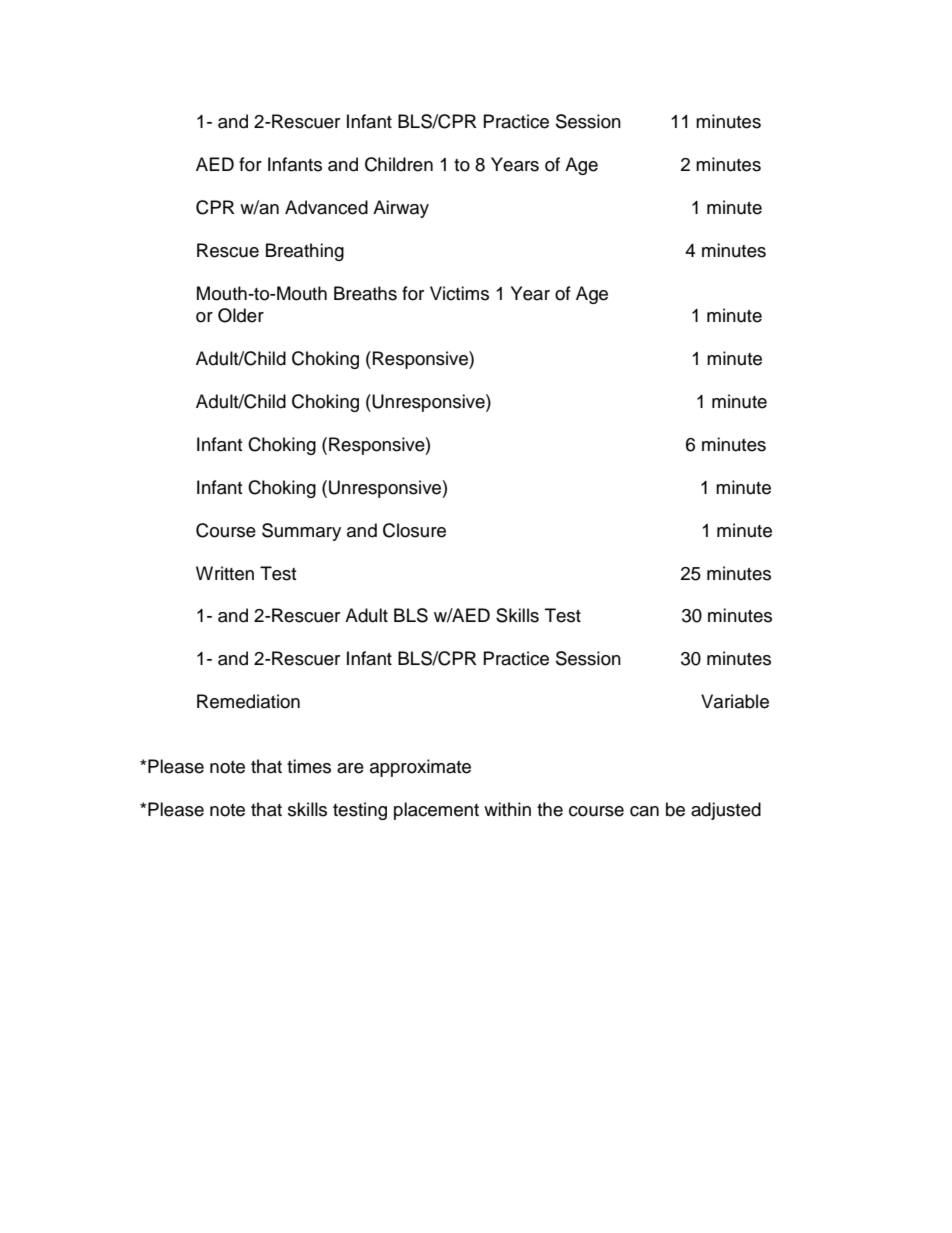  What do you see at coordinates (326, 207) in the document?
I see `Advanced` at bounding box center [326, 207].
